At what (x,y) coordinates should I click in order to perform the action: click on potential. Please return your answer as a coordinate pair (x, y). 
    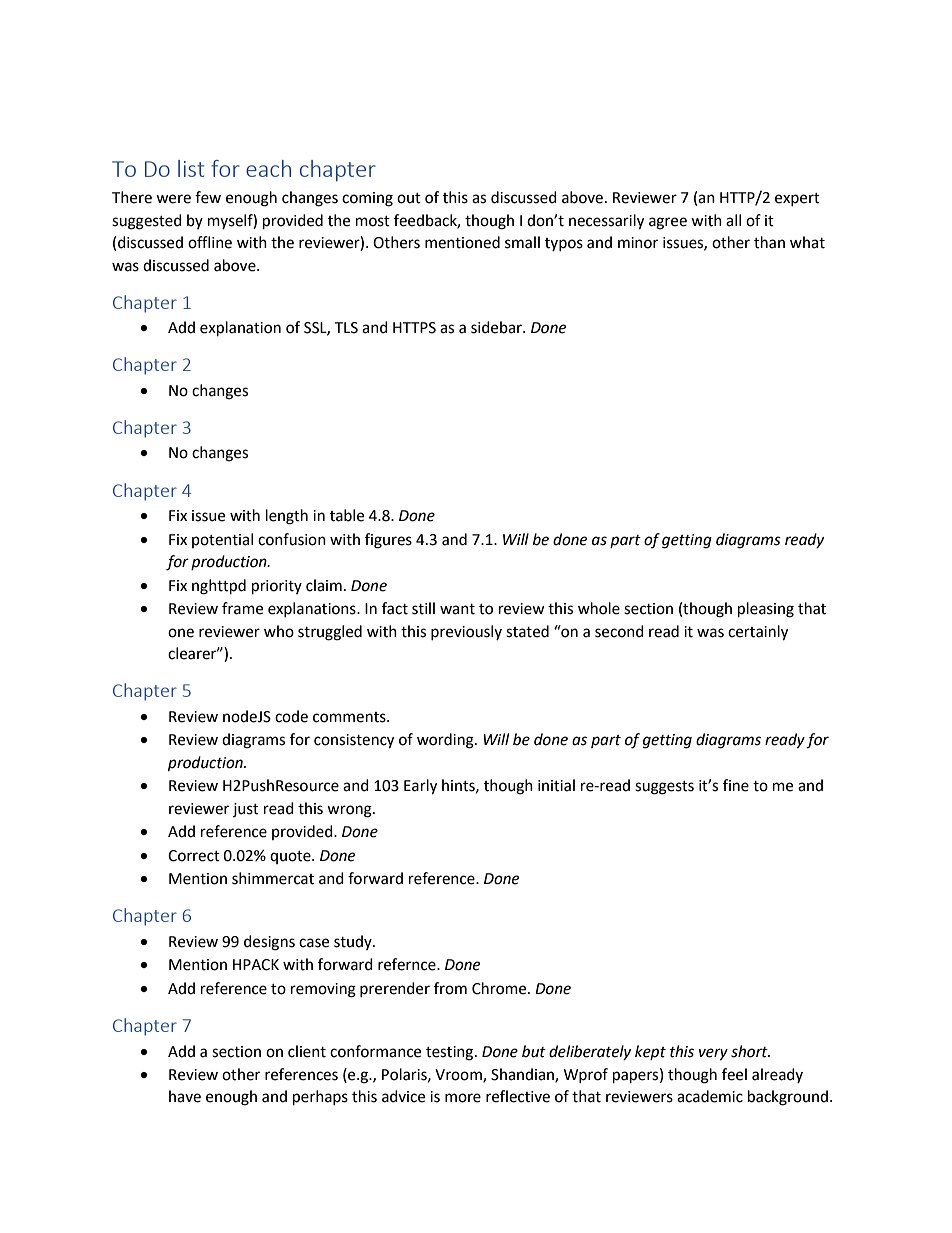
    Looking at the image, I should click on (222, 540).
